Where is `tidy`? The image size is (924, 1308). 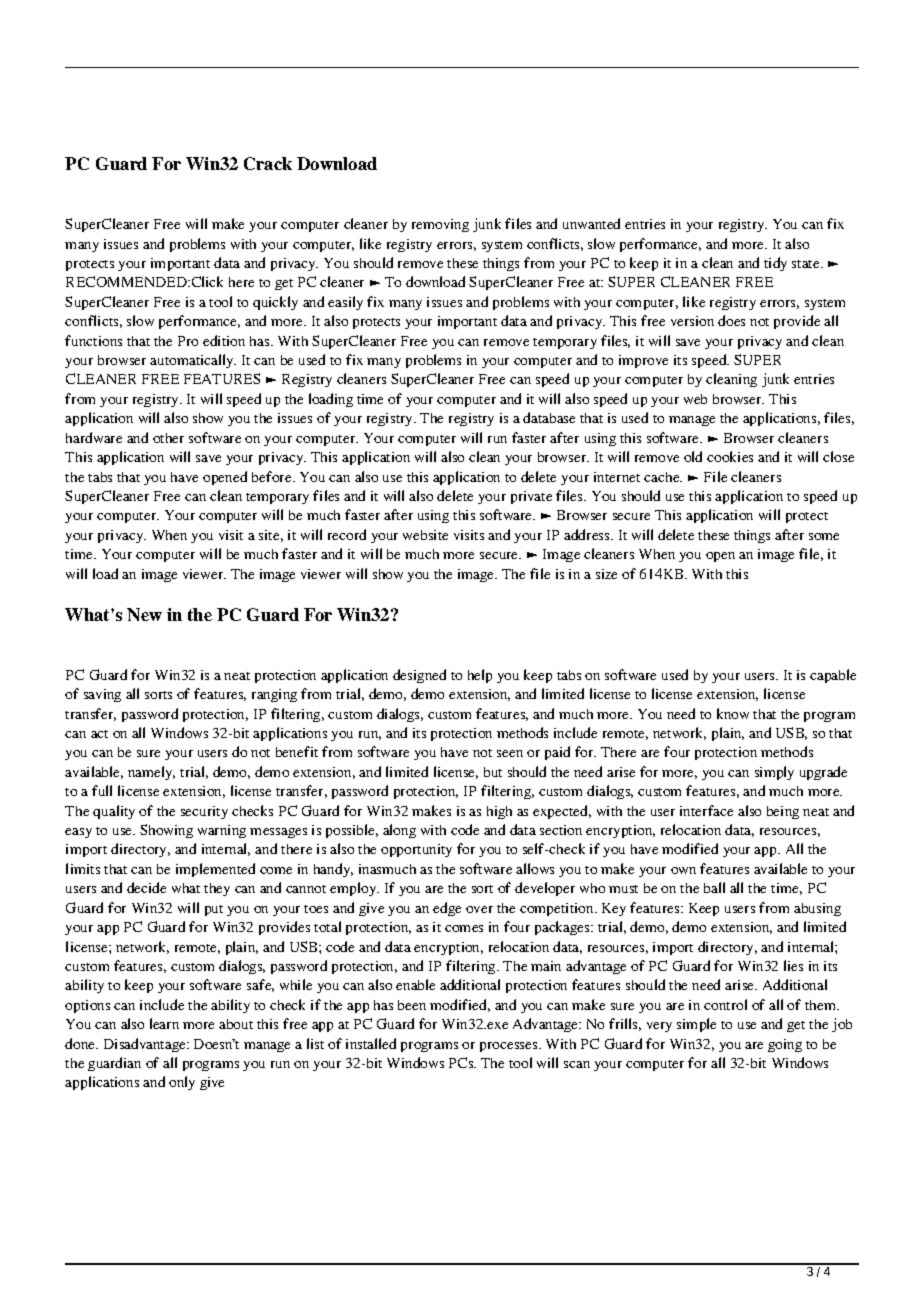
tidy is located at coordinates (775, 264).
